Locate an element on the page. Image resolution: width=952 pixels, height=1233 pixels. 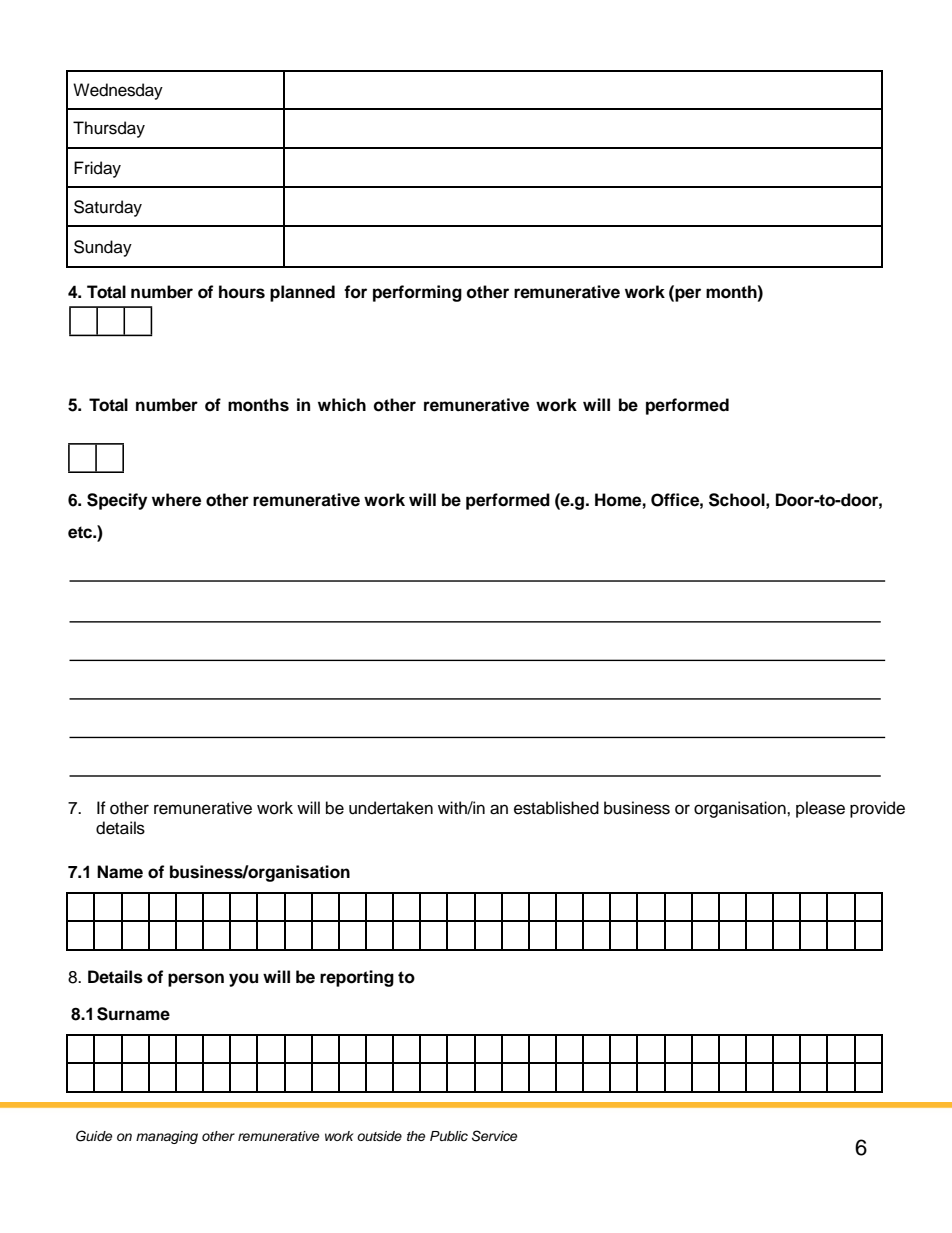
Thursday is located at coordinates (109, 129).
